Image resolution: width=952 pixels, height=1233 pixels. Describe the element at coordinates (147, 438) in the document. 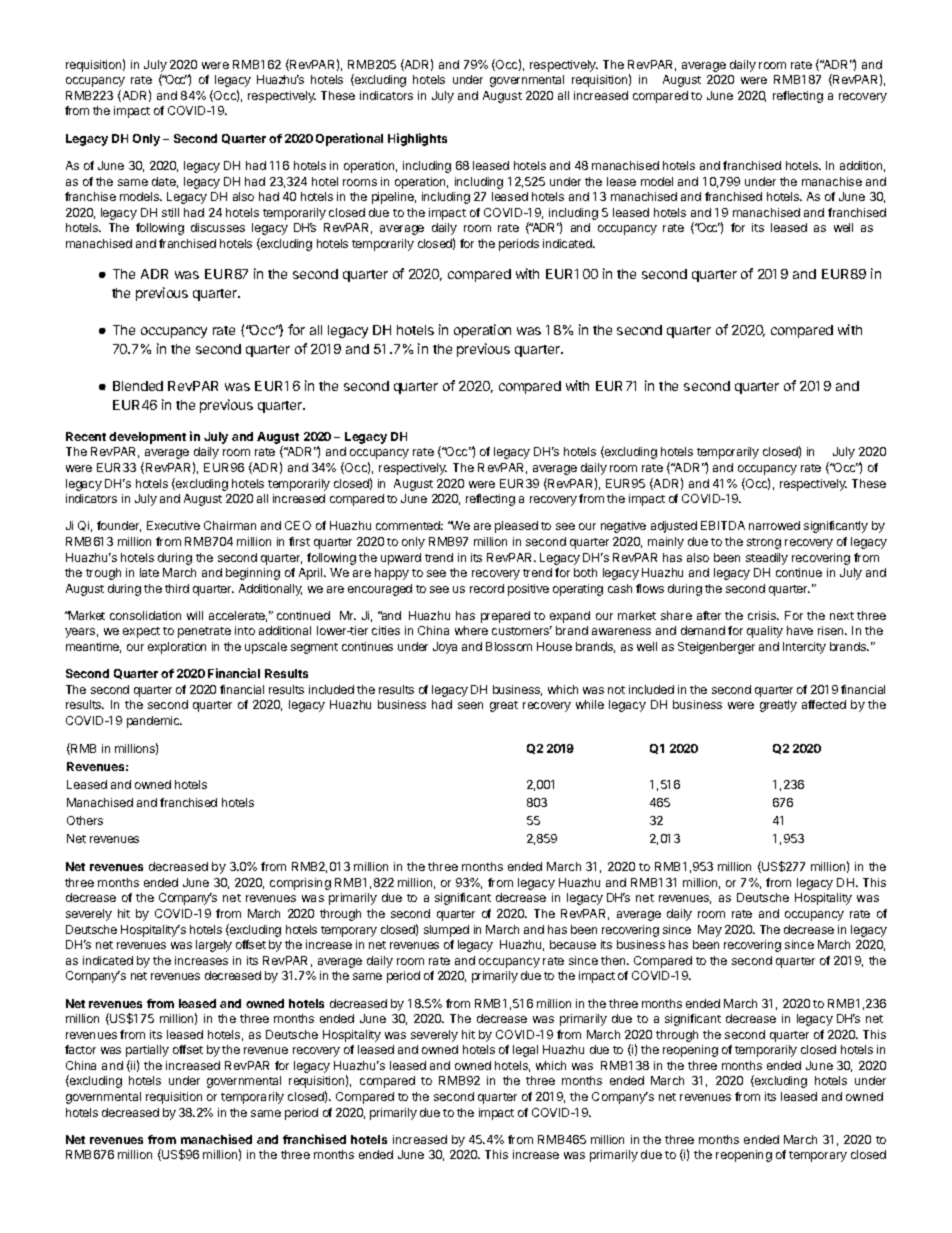

I see `development` at that location.
